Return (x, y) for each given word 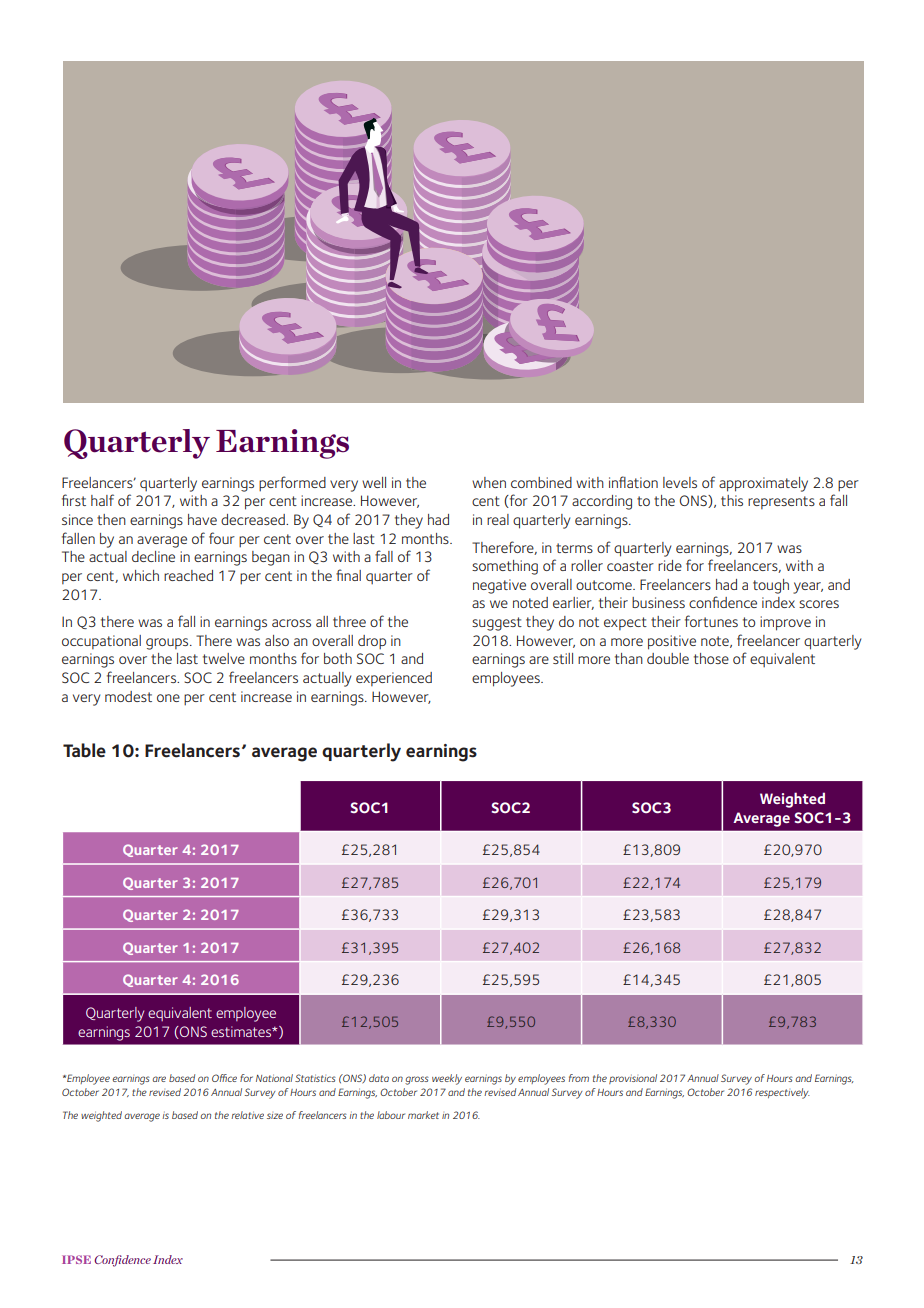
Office (224, 1078)
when (489, 482)
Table (84, 750)
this (732, 500)
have (202, 519)
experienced (394, 679)
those (711, 658)
